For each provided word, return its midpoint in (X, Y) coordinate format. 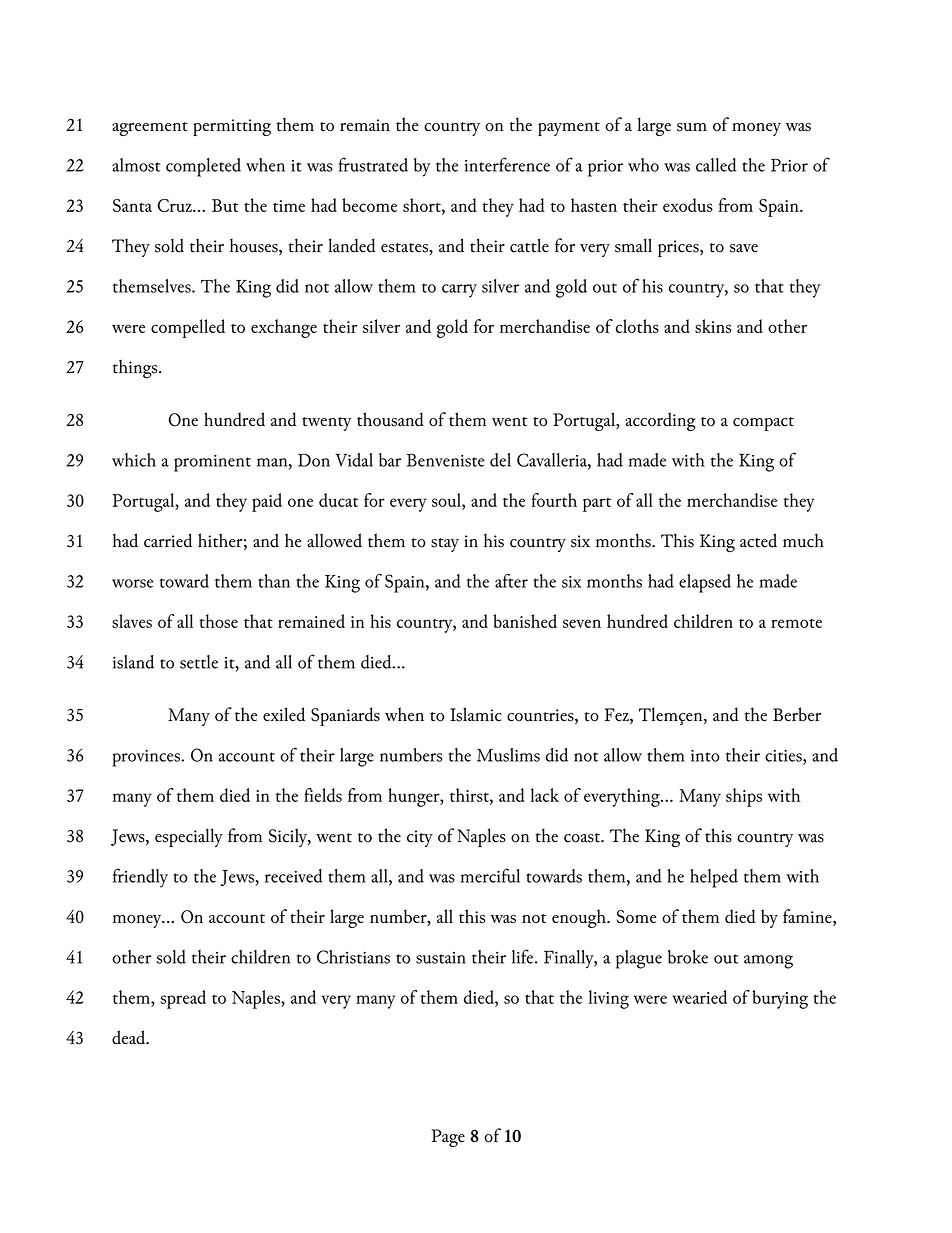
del (500, 460)
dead (130, 1037)
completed (203, 167)
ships (744, 797)
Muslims (508, 755)
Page (448, 1138)
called (716, 165)
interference (507, 164)
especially (189, 837)
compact (763, 424)
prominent (212, 463)
